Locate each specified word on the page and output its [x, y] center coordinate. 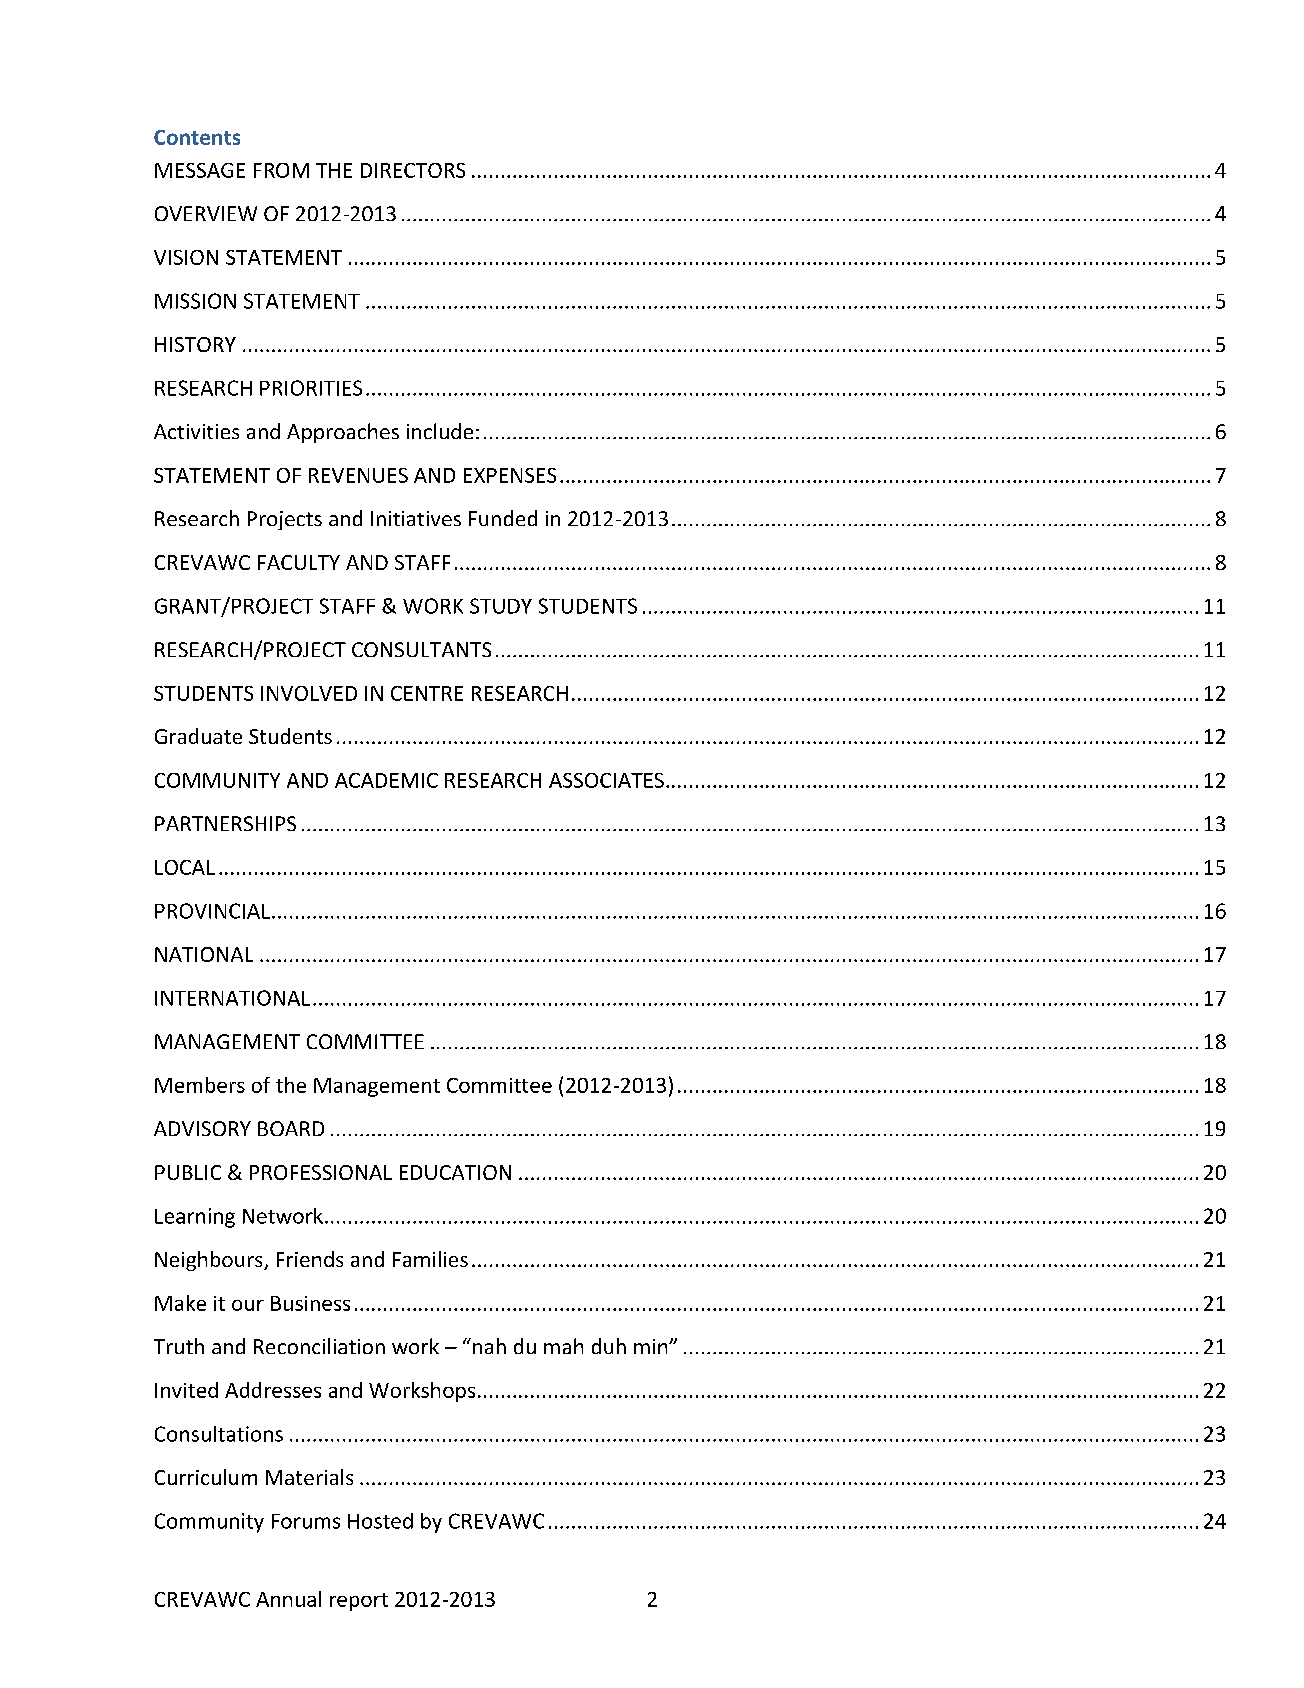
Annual [288, 1599]
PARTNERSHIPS [225, 823]
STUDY [501, 606]
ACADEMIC [386, 780]
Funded [503, 518]
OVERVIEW [206, 213]
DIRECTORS [413, 170]
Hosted [380, 1521]
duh [609, 1346]
